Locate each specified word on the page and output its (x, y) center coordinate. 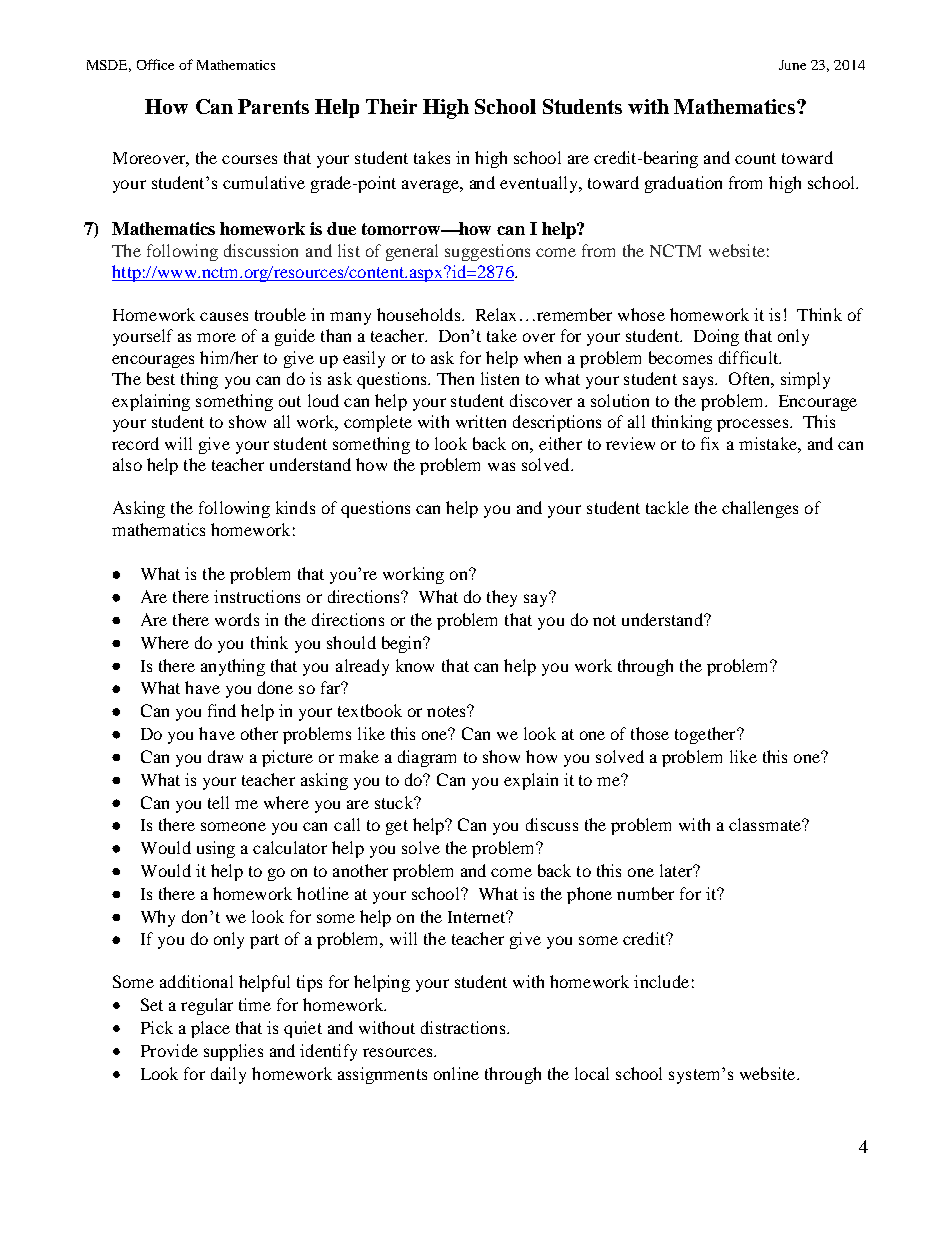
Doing (716, 337)
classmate (766, 824)
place (210, 1029)
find (222, 710)
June (792, 65)
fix (710, 443)
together (706, 735)
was (501, 466)
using (216, 849)
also (127, 464)
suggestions (487, 252)
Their (391, 106)
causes (224, 316)
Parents (273, 106)
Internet (478, 917)
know (415, 665)
